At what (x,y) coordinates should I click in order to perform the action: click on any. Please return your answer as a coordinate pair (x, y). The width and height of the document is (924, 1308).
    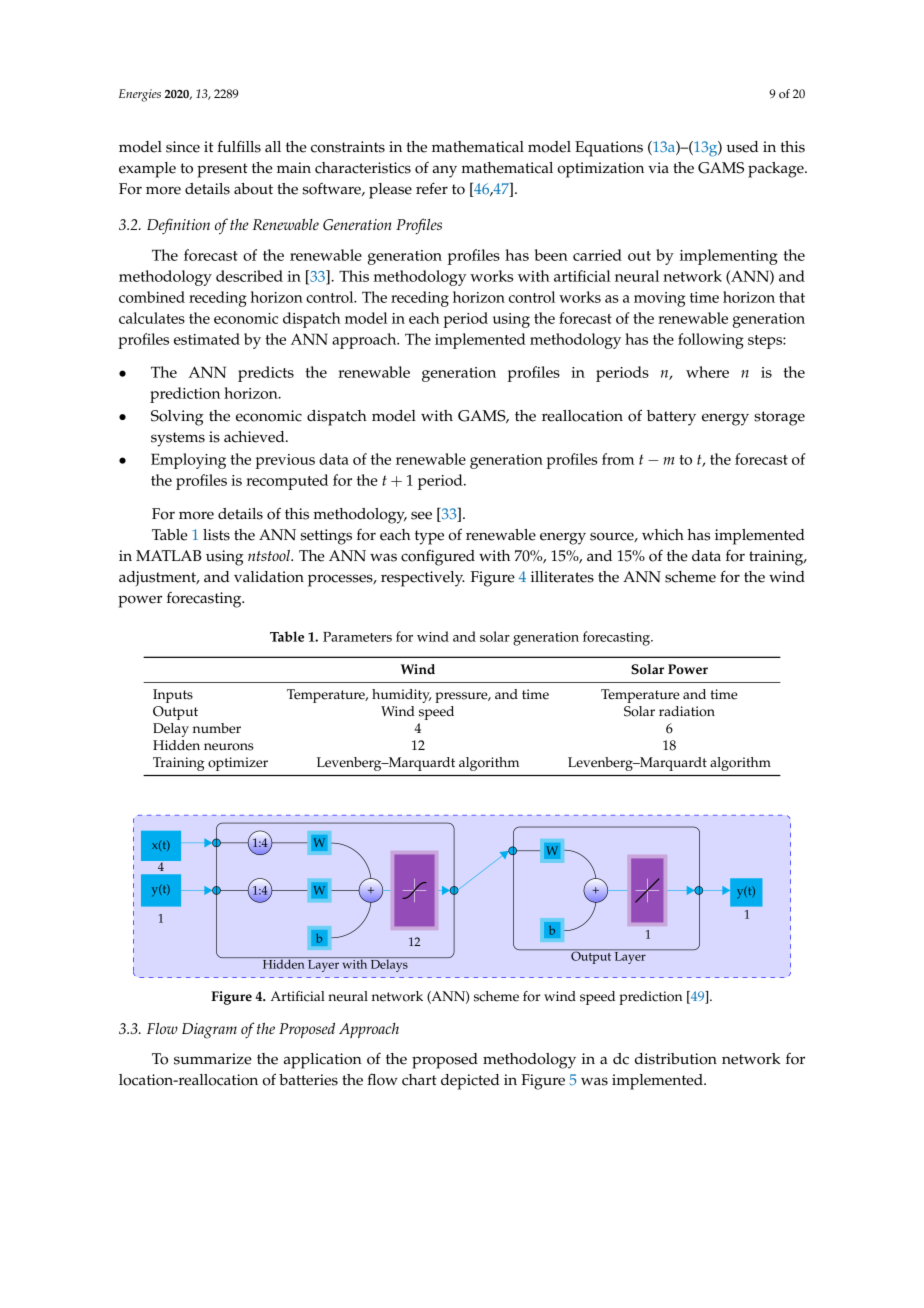
    Looking at the image, I should click on (445, 171).
